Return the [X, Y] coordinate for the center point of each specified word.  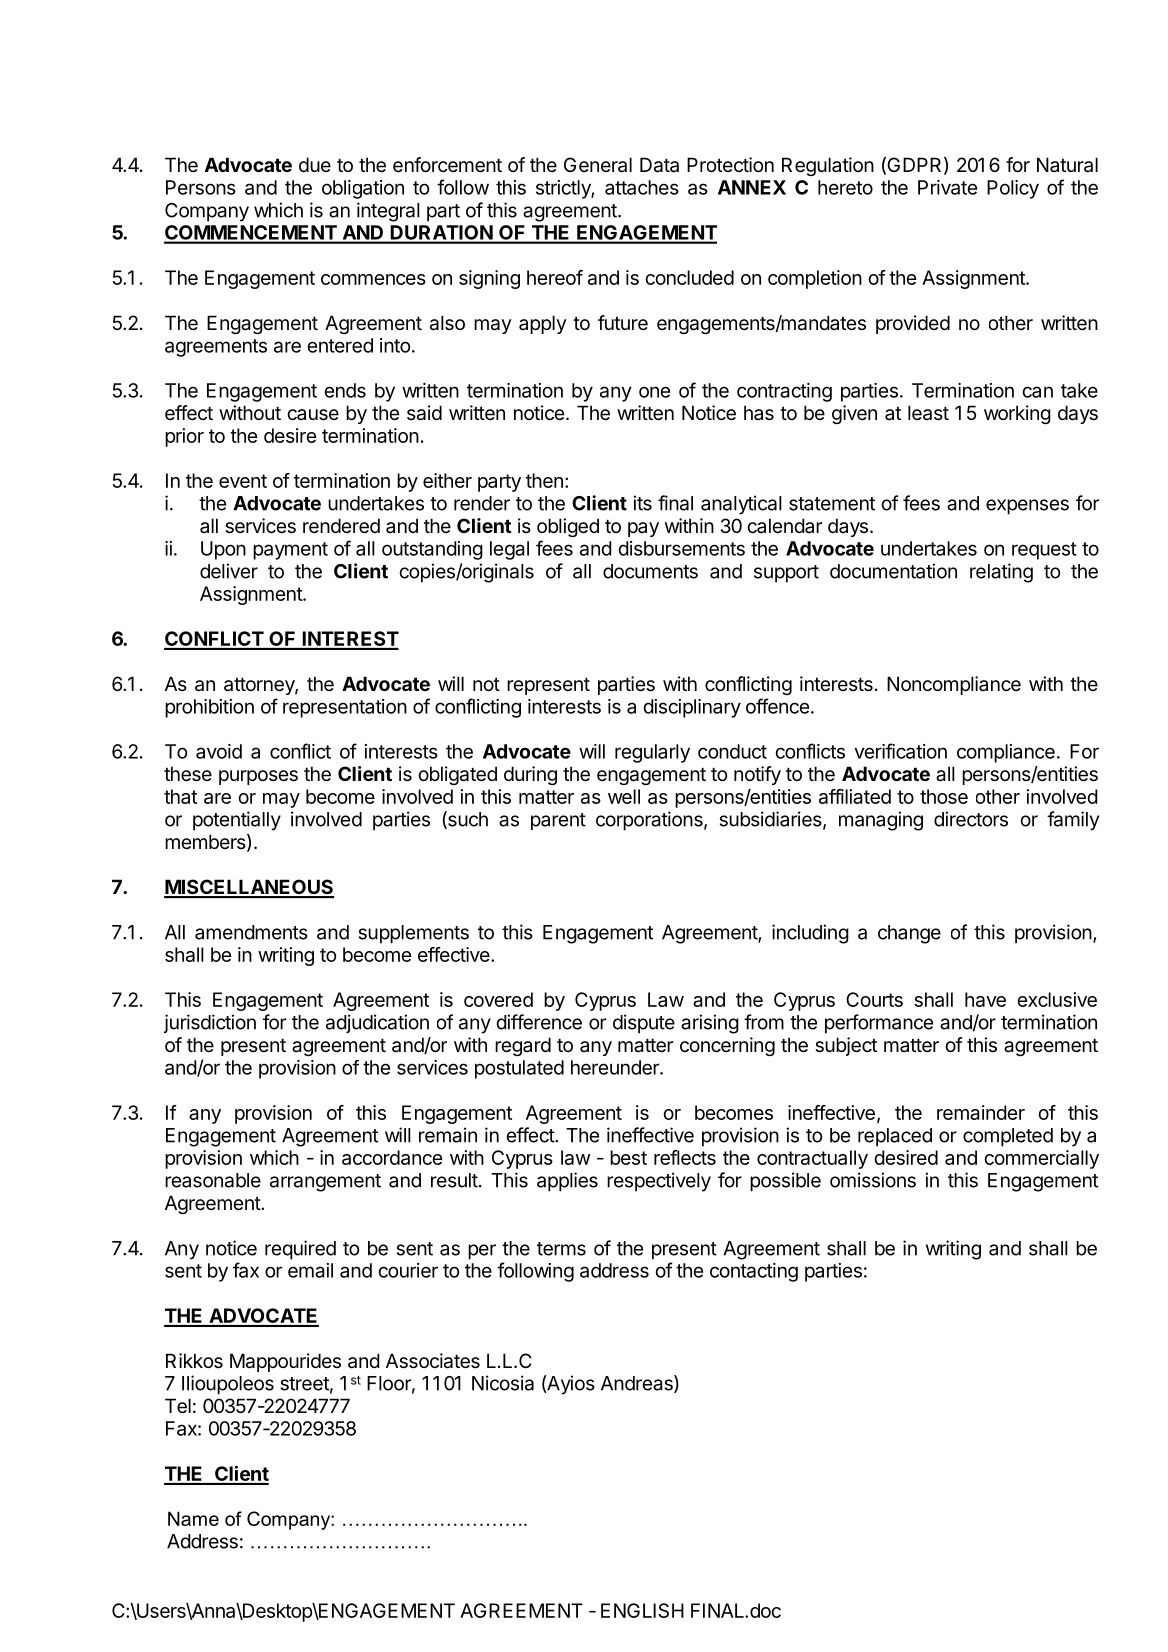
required [300, 1250]
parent [558, 821]
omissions [873, 1180]
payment [290, 551]
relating [1001, 573]
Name [193, 1518]
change [909, 934]
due [315, 164]
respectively [659, 1182]
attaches [642, 187]
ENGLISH [642, 1610]
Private [947, 187]
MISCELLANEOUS [249, 888]
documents [650, 571]
